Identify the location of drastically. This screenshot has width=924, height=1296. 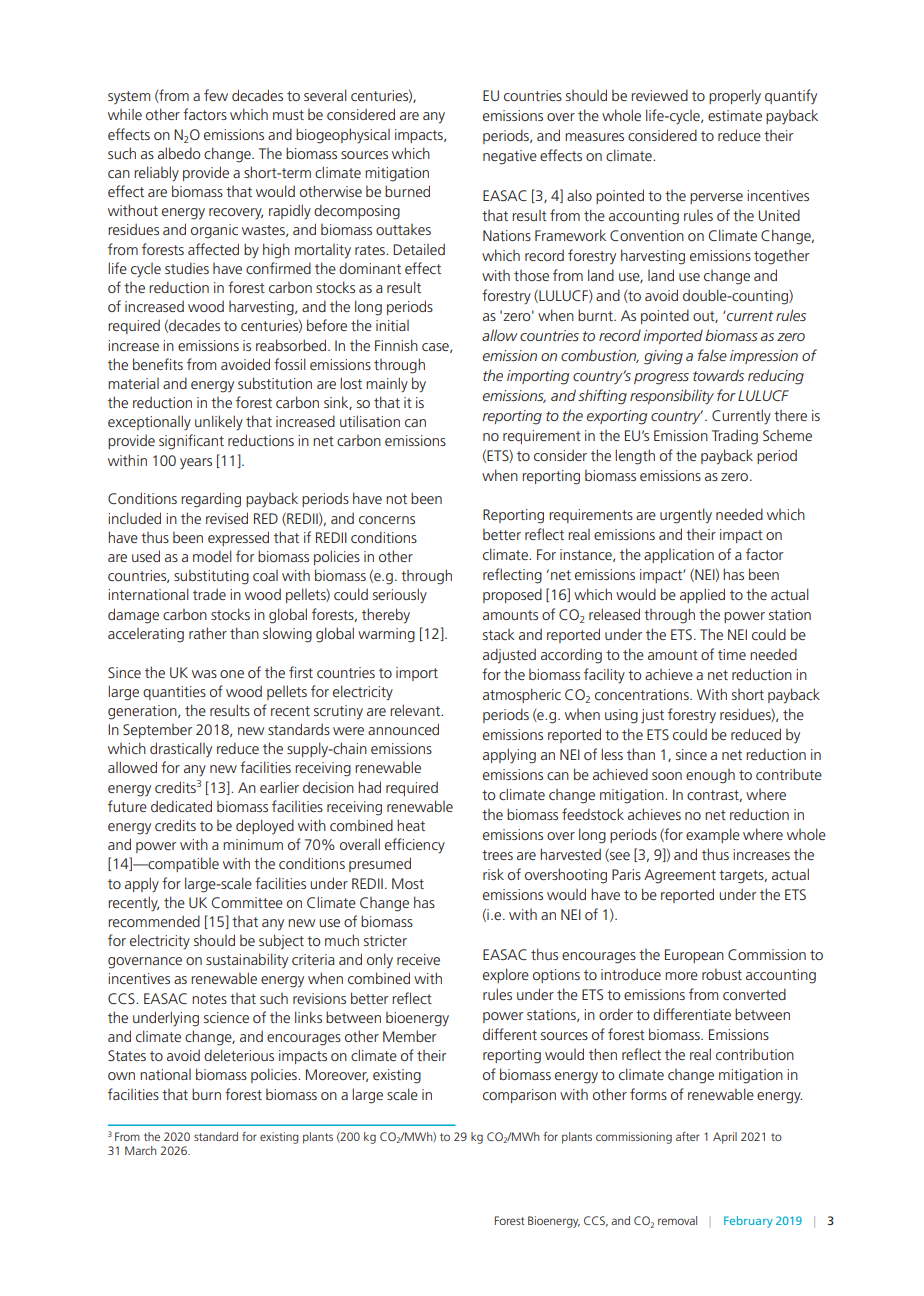
(181, 749).
